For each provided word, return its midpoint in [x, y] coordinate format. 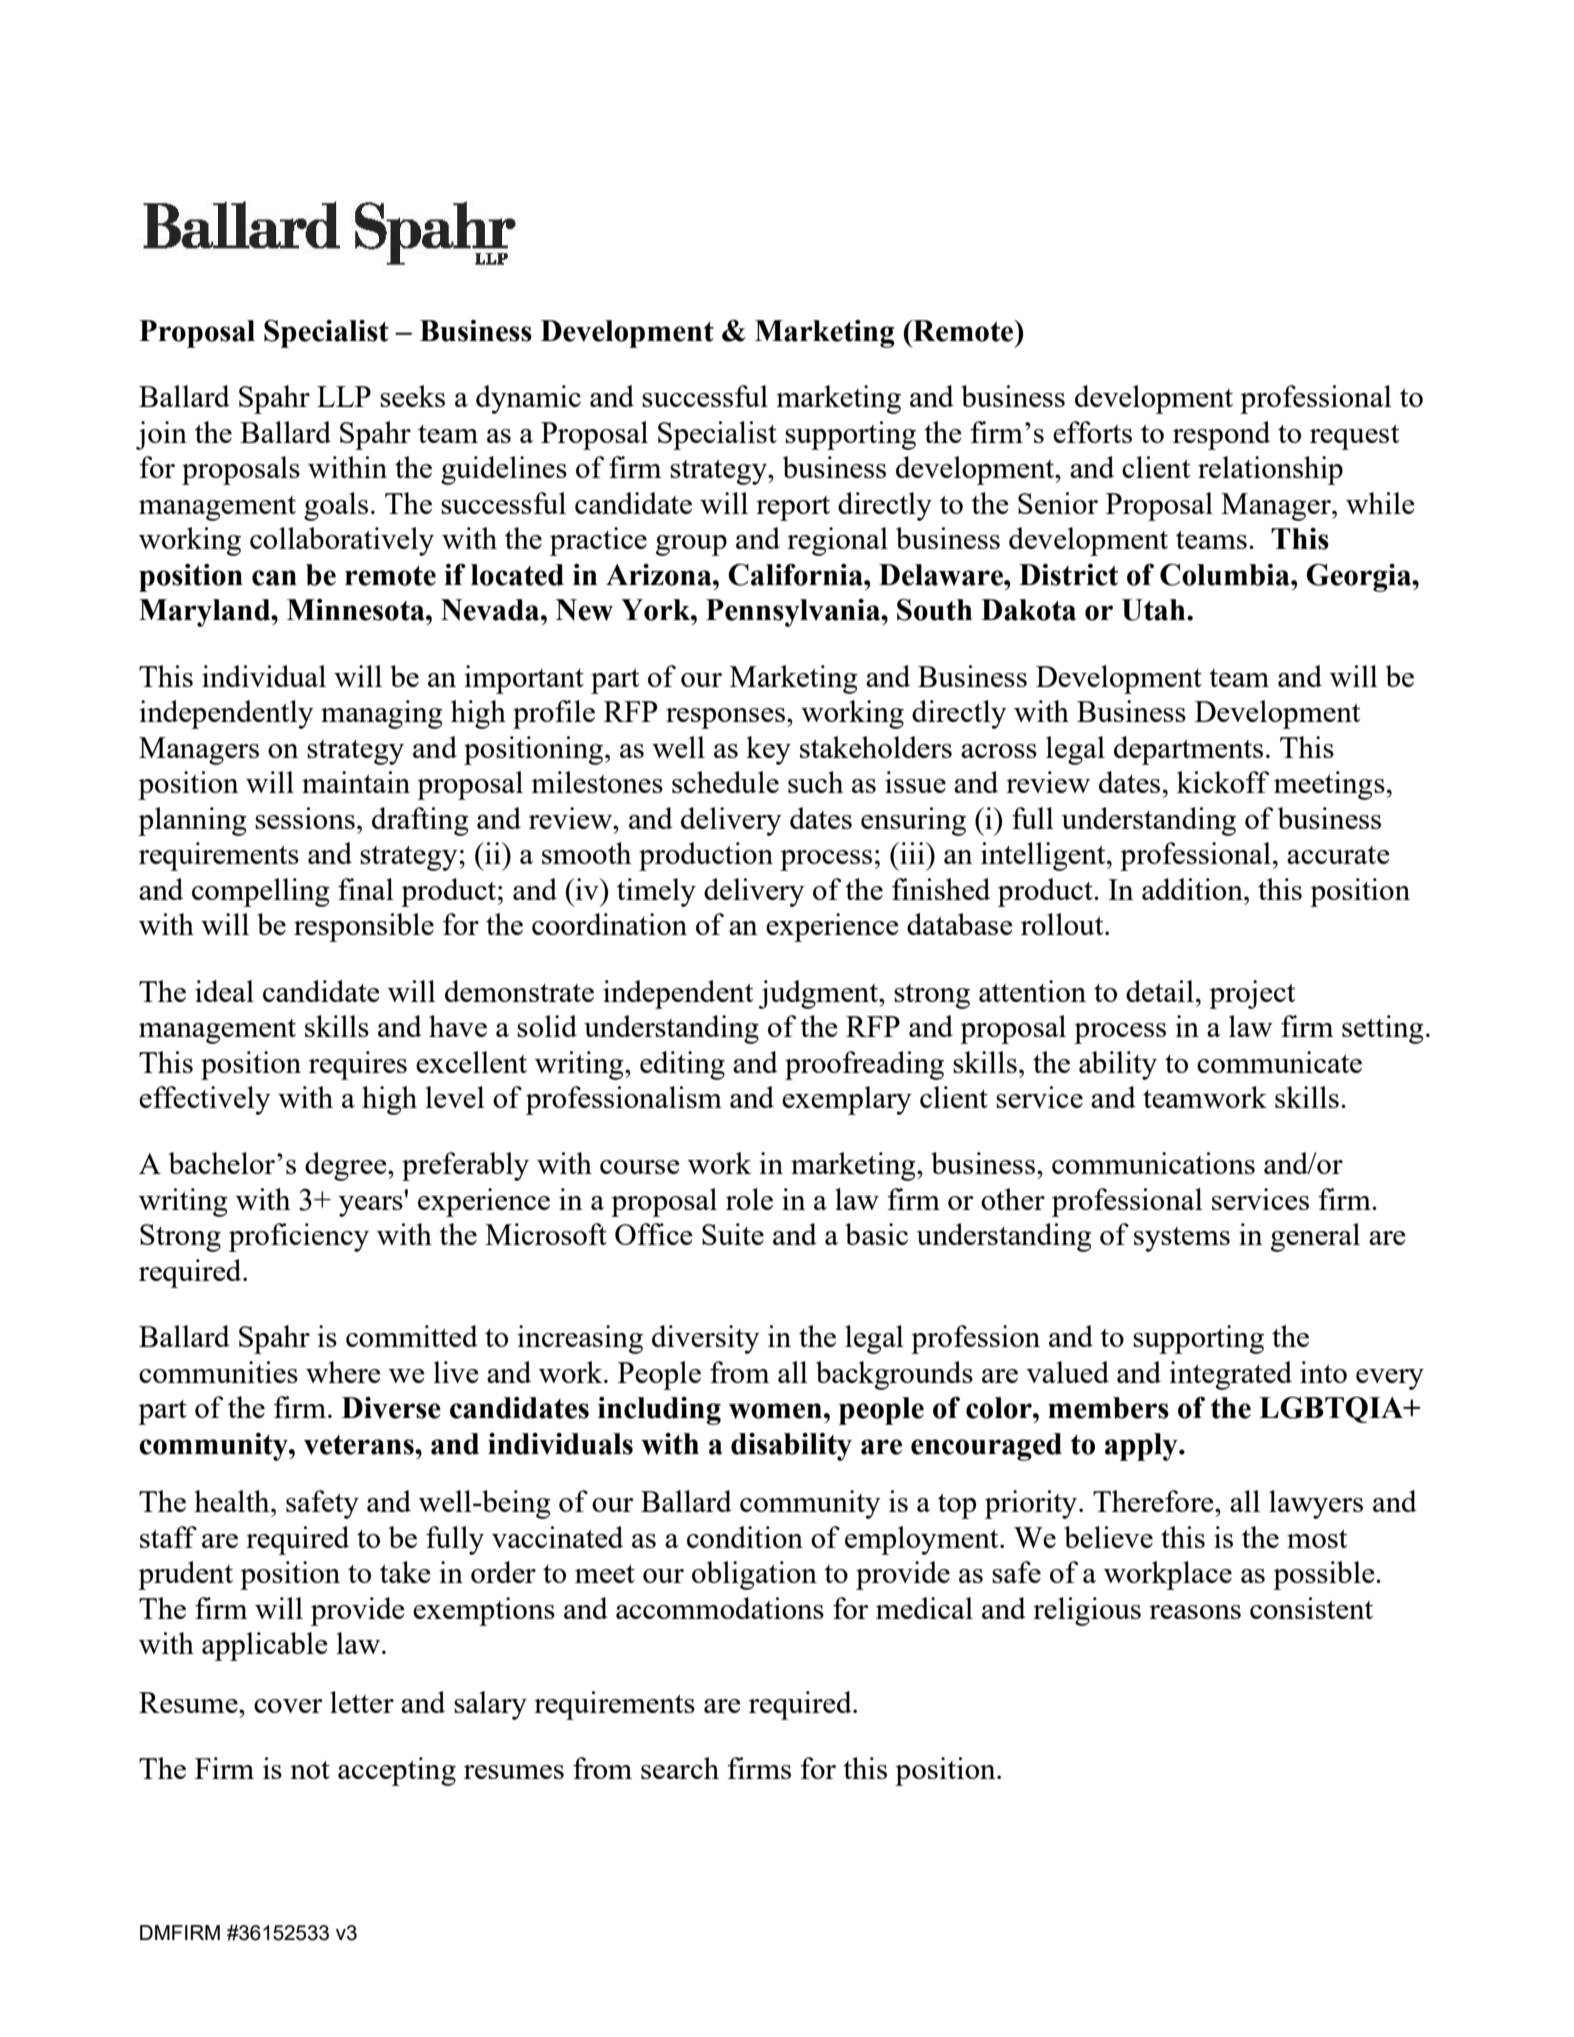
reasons [1195, 1612]
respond [1221, 435]
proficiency [299, 1237]
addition [1193, 889]
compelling [261, 892]
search [680, 1768]
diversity [706, 1339]
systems [1182, 1239]
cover [288, 1706]
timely [656, 892]
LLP [344, 396]
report [793, 508]
